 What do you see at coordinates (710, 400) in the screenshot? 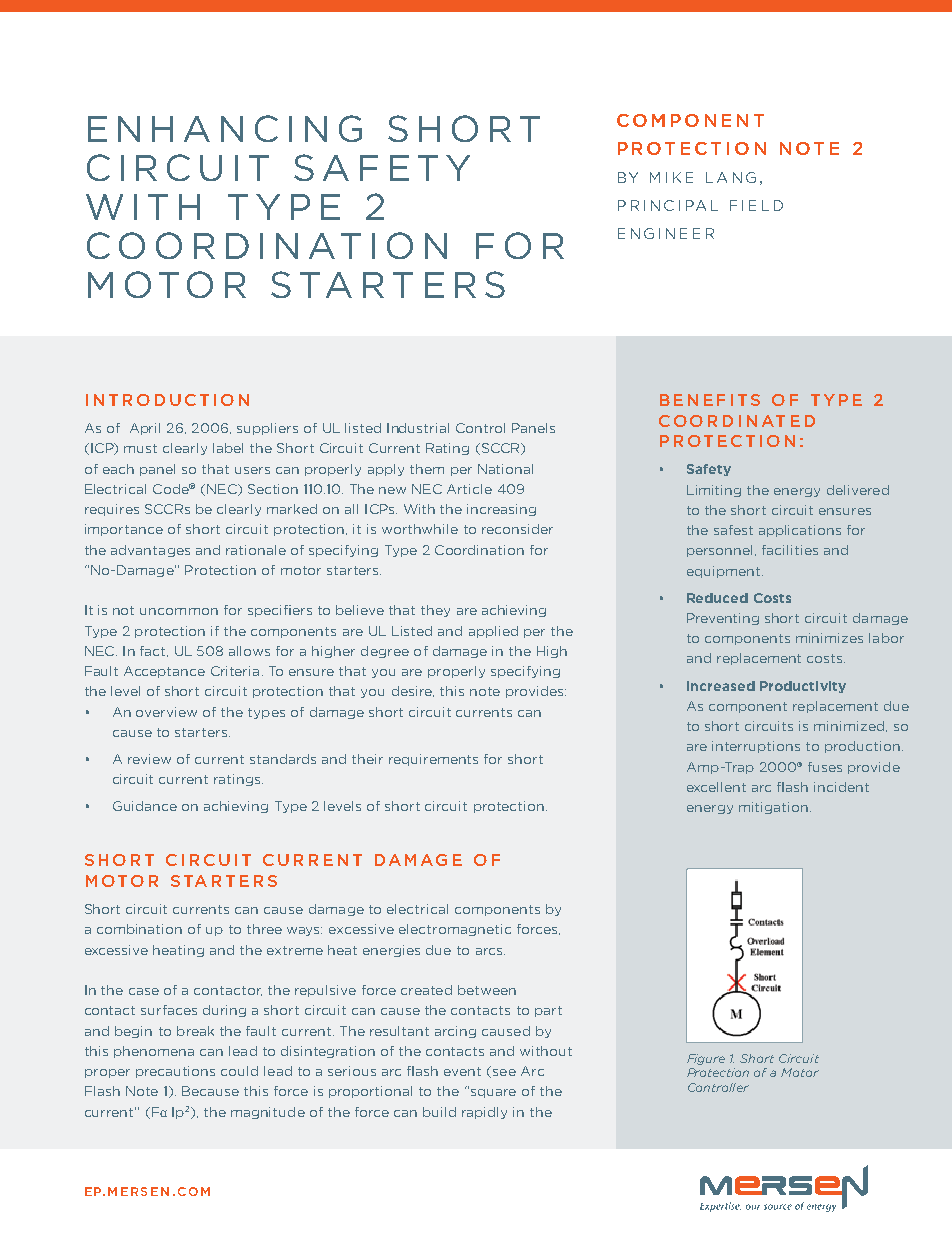
I see `Benefits` at bounding box center [710, 400].
